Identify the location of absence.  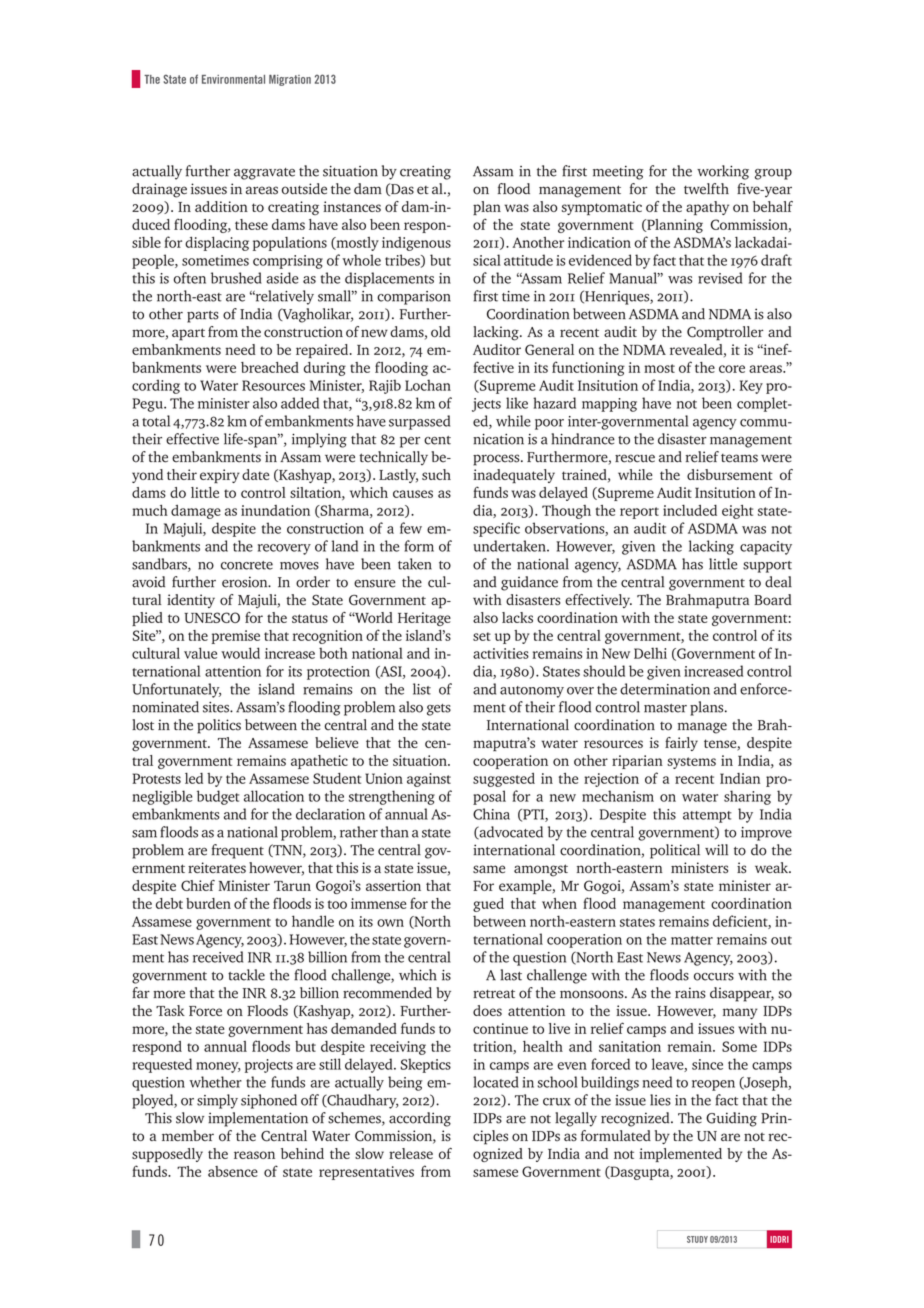
(233, 1171).
